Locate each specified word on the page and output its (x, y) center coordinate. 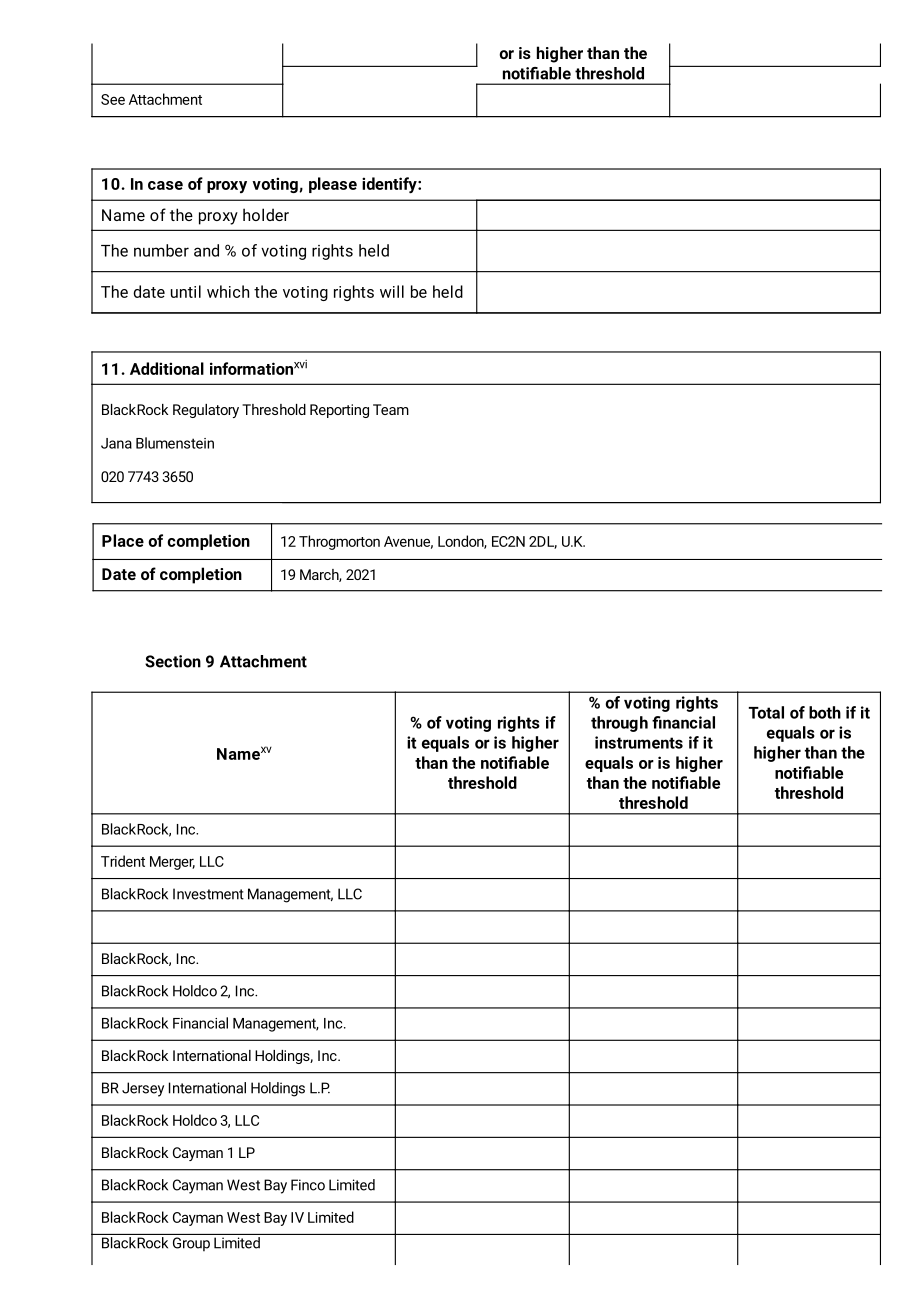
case (165, 185)
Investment (208, 894)
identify (390, 185)
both (825, 712)
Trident (123, 861)
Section (173, 661)
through (619, 724)
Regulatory (206, 411)
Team (391, 409)
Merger (172, 863)
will (392, 291)
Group (191, 1244)
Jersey (143, 1089)
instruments (639, 742)
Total (766, 712)
